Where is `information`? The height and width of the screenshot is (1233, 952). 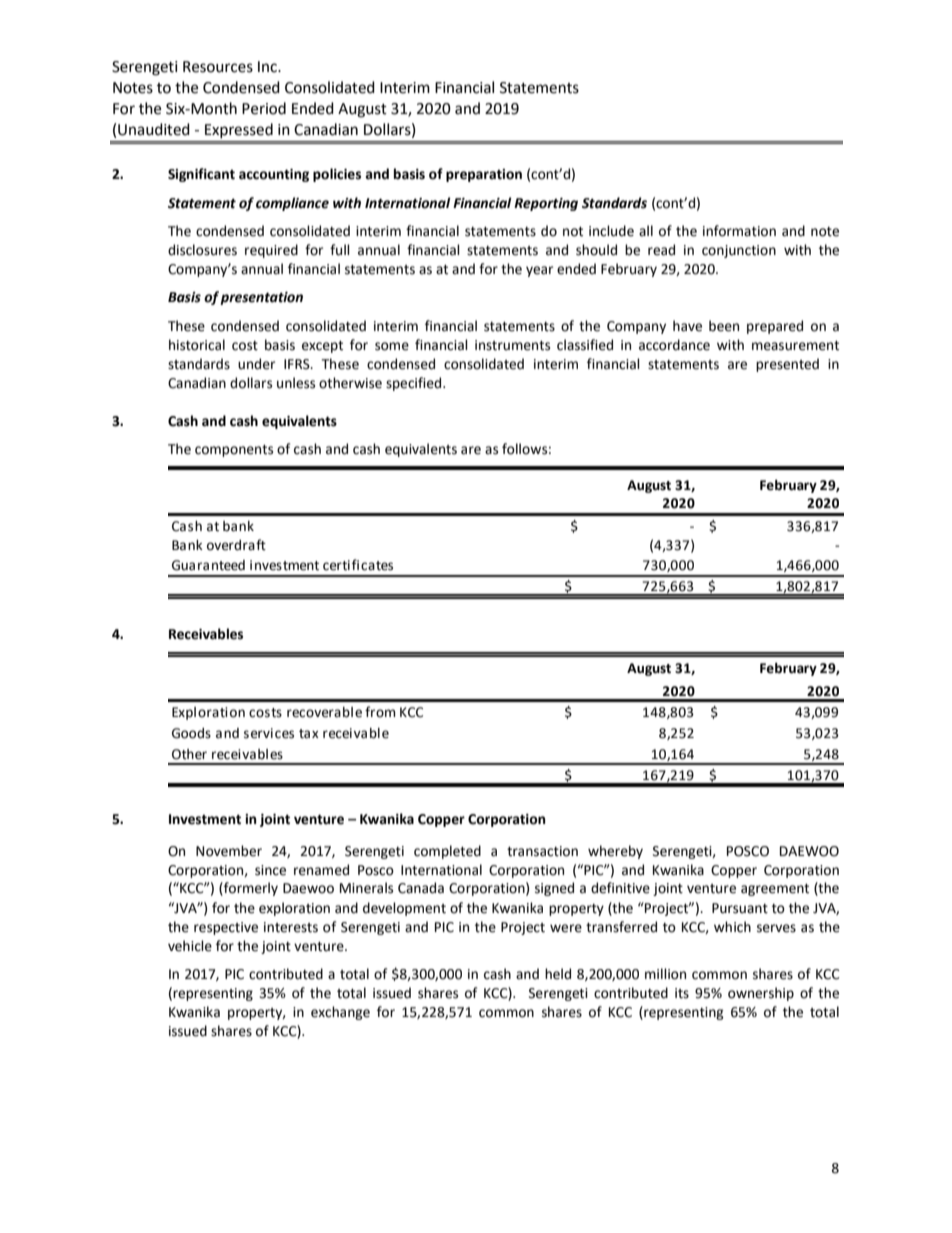
information is located at coordinates (739, 231).
